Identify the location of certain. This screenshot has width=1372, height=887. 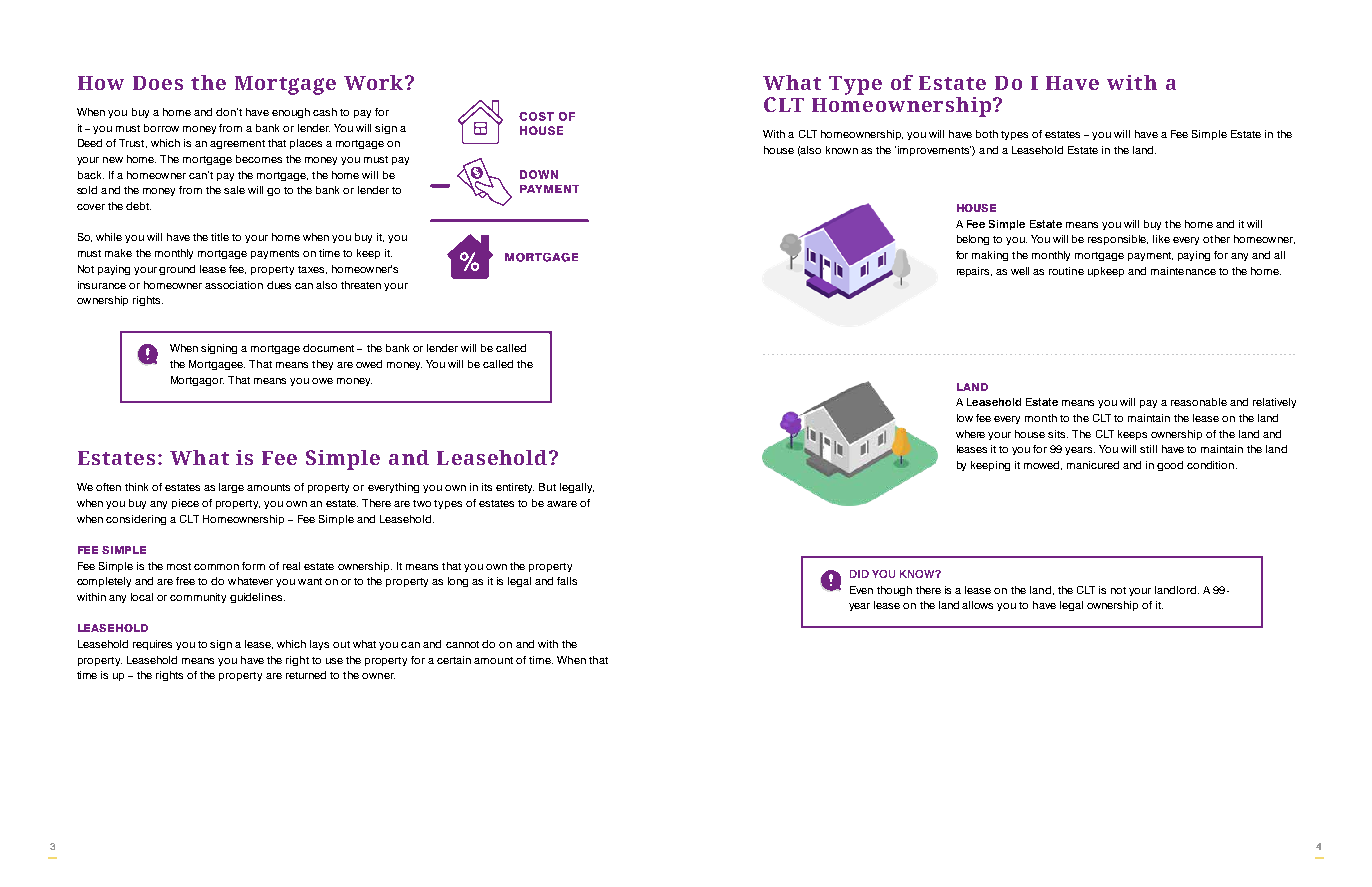
(454, 660).
